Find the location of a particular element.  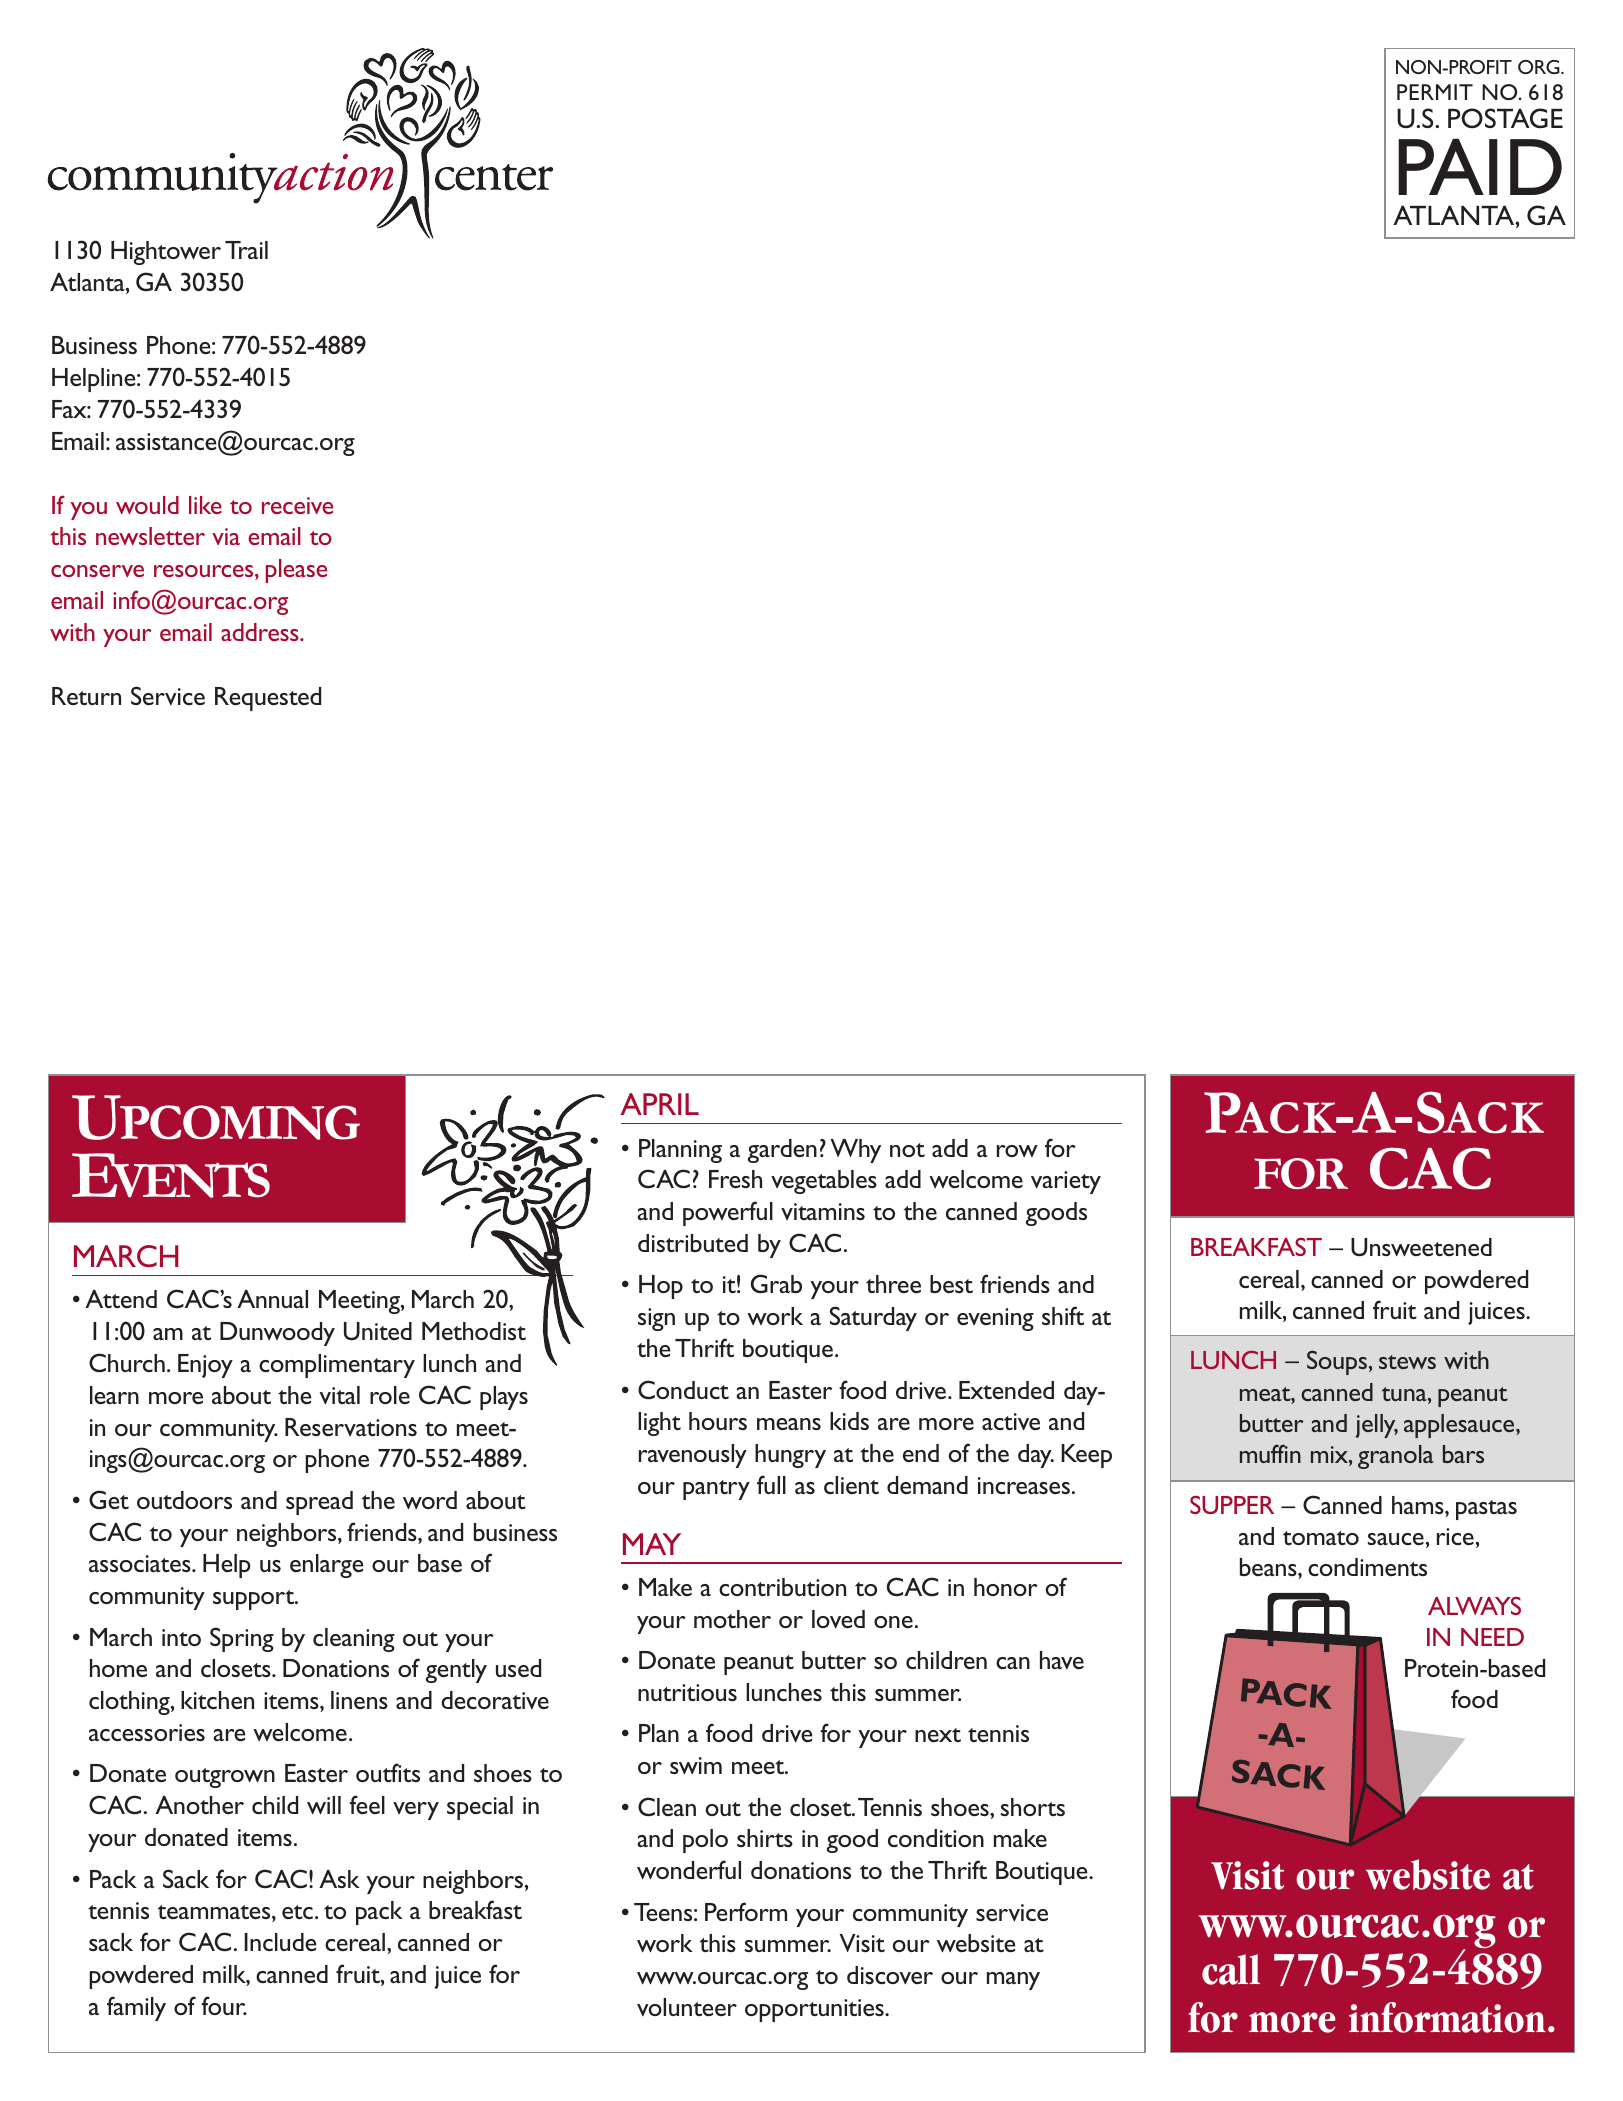

Perform is located at coordinates (746, 1911).
